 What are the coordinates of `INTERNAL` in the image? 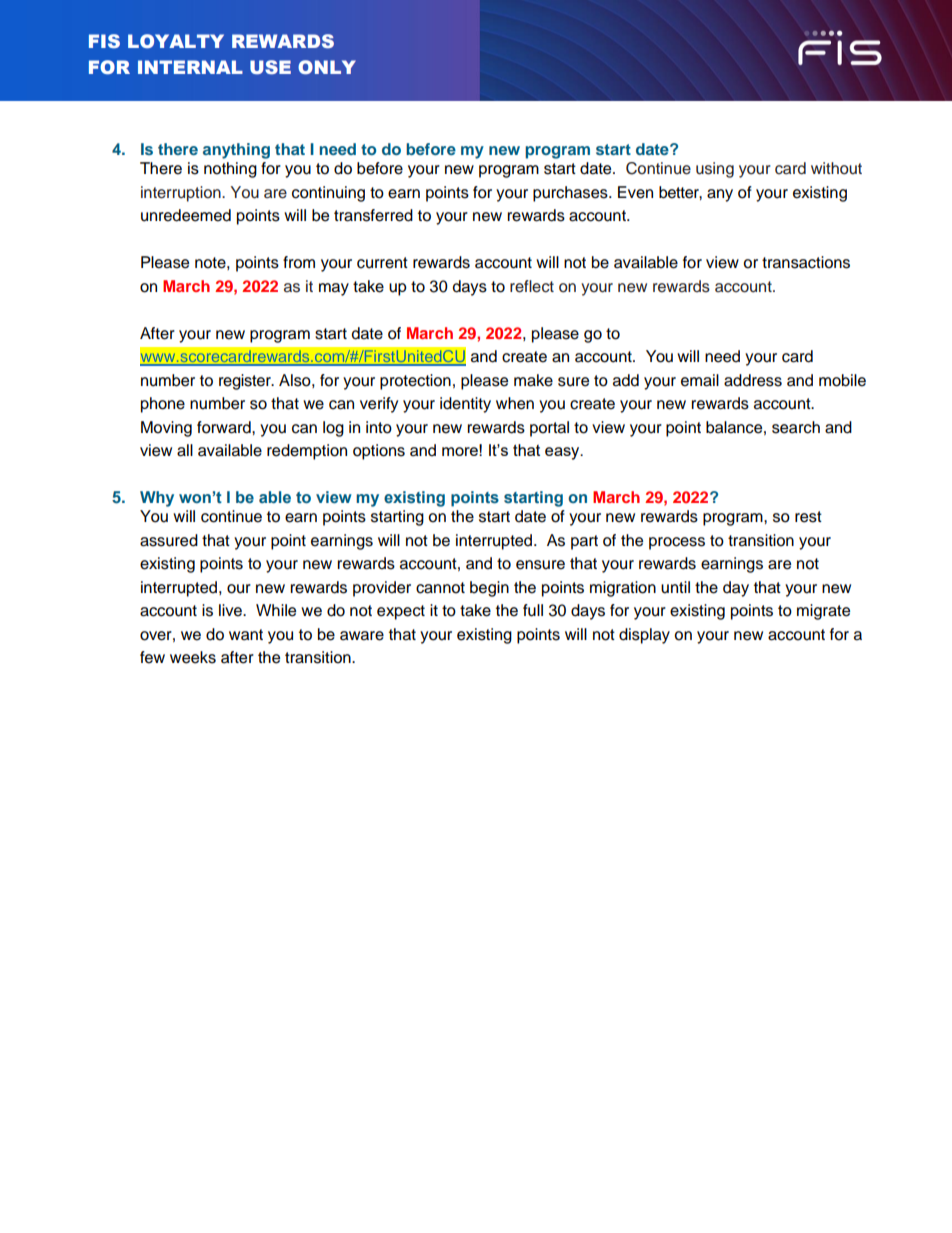 It's located at (190, 67).
